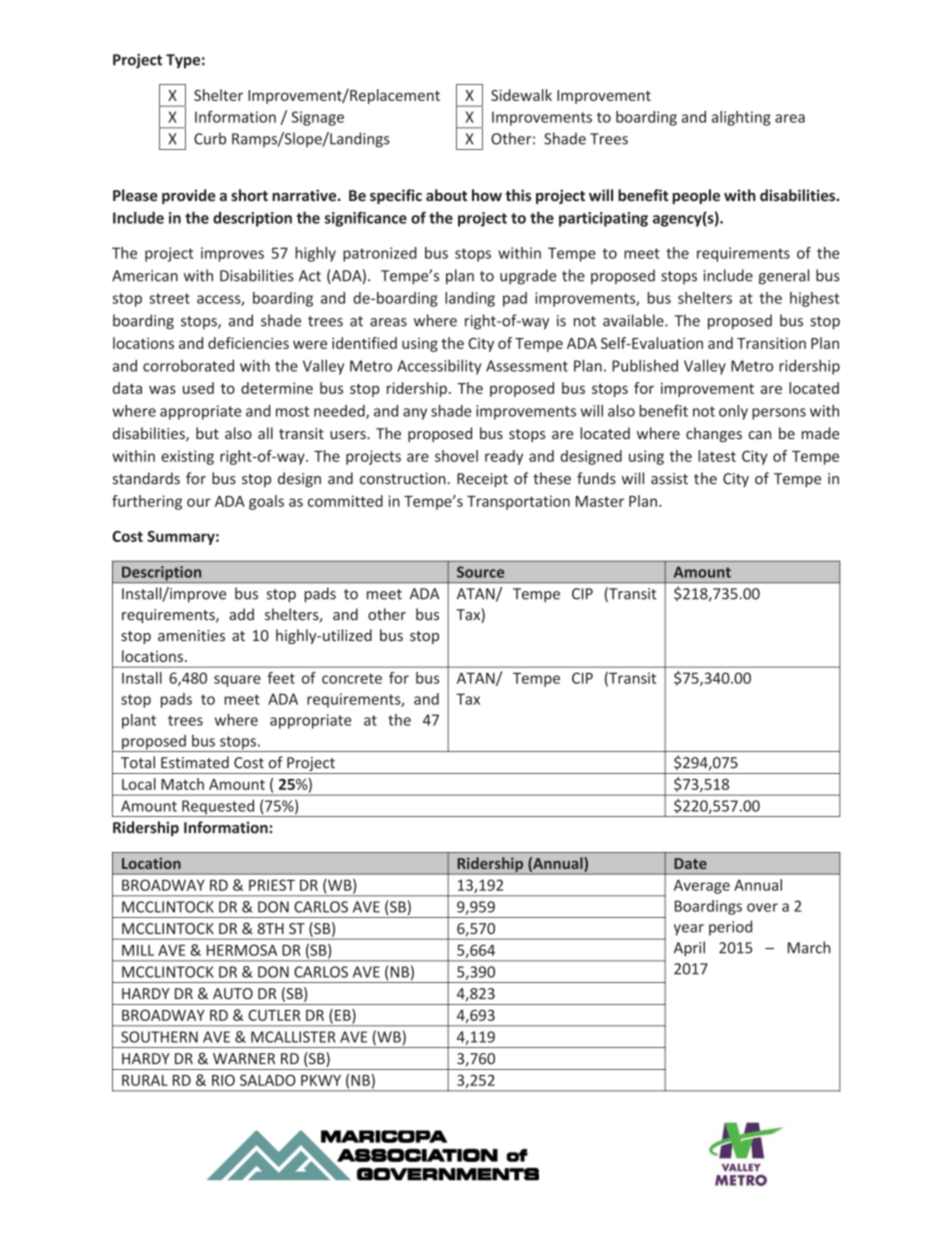 The image size is (952, 1233). Describe the element at coordinates (293, 1037) in the document. I see `MCALLISTER` at that location.
